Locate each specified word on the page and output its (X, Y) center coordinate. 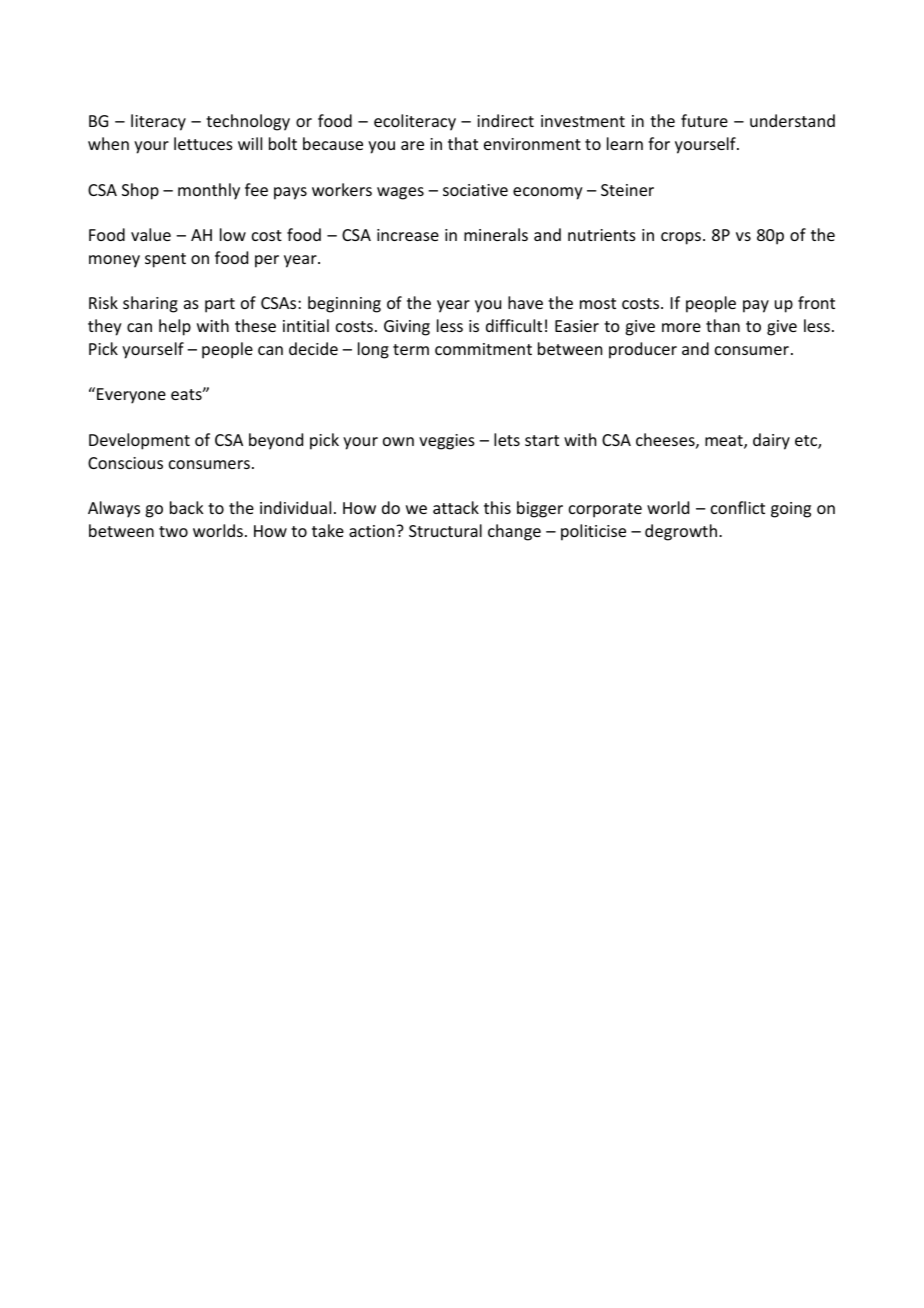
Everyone (131, 396)
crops (681, 238)
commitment (483, 349)
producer (643, 350)
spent (165, 260)
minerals (496, 234)
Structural (445, 530)
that (463, 143)
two (173, 531)
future (704, 120)
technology (248, 122)
